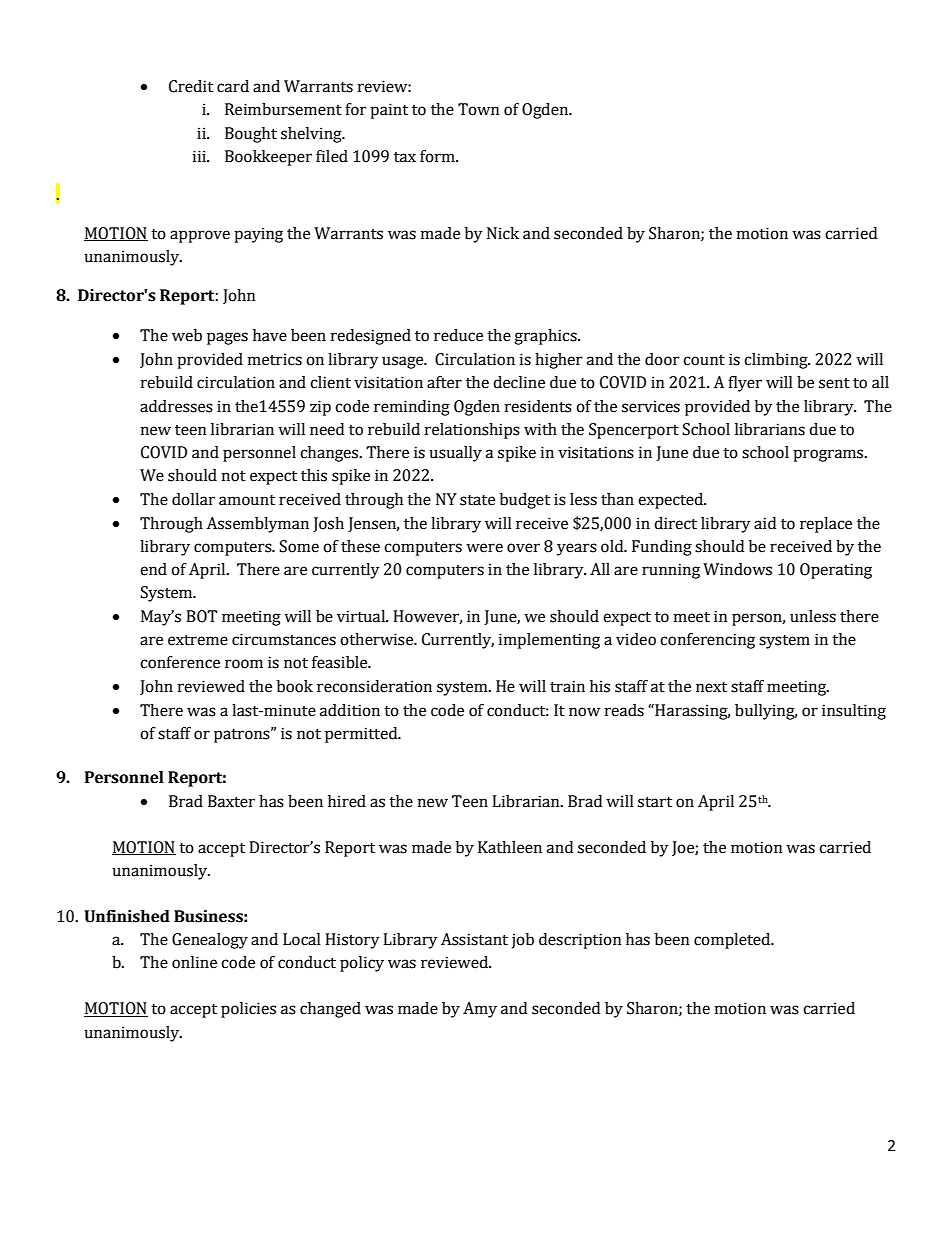  What do you see at coordinates (584, 712) in the screenshot?
I see `now` at bounding box center [584, 712].
